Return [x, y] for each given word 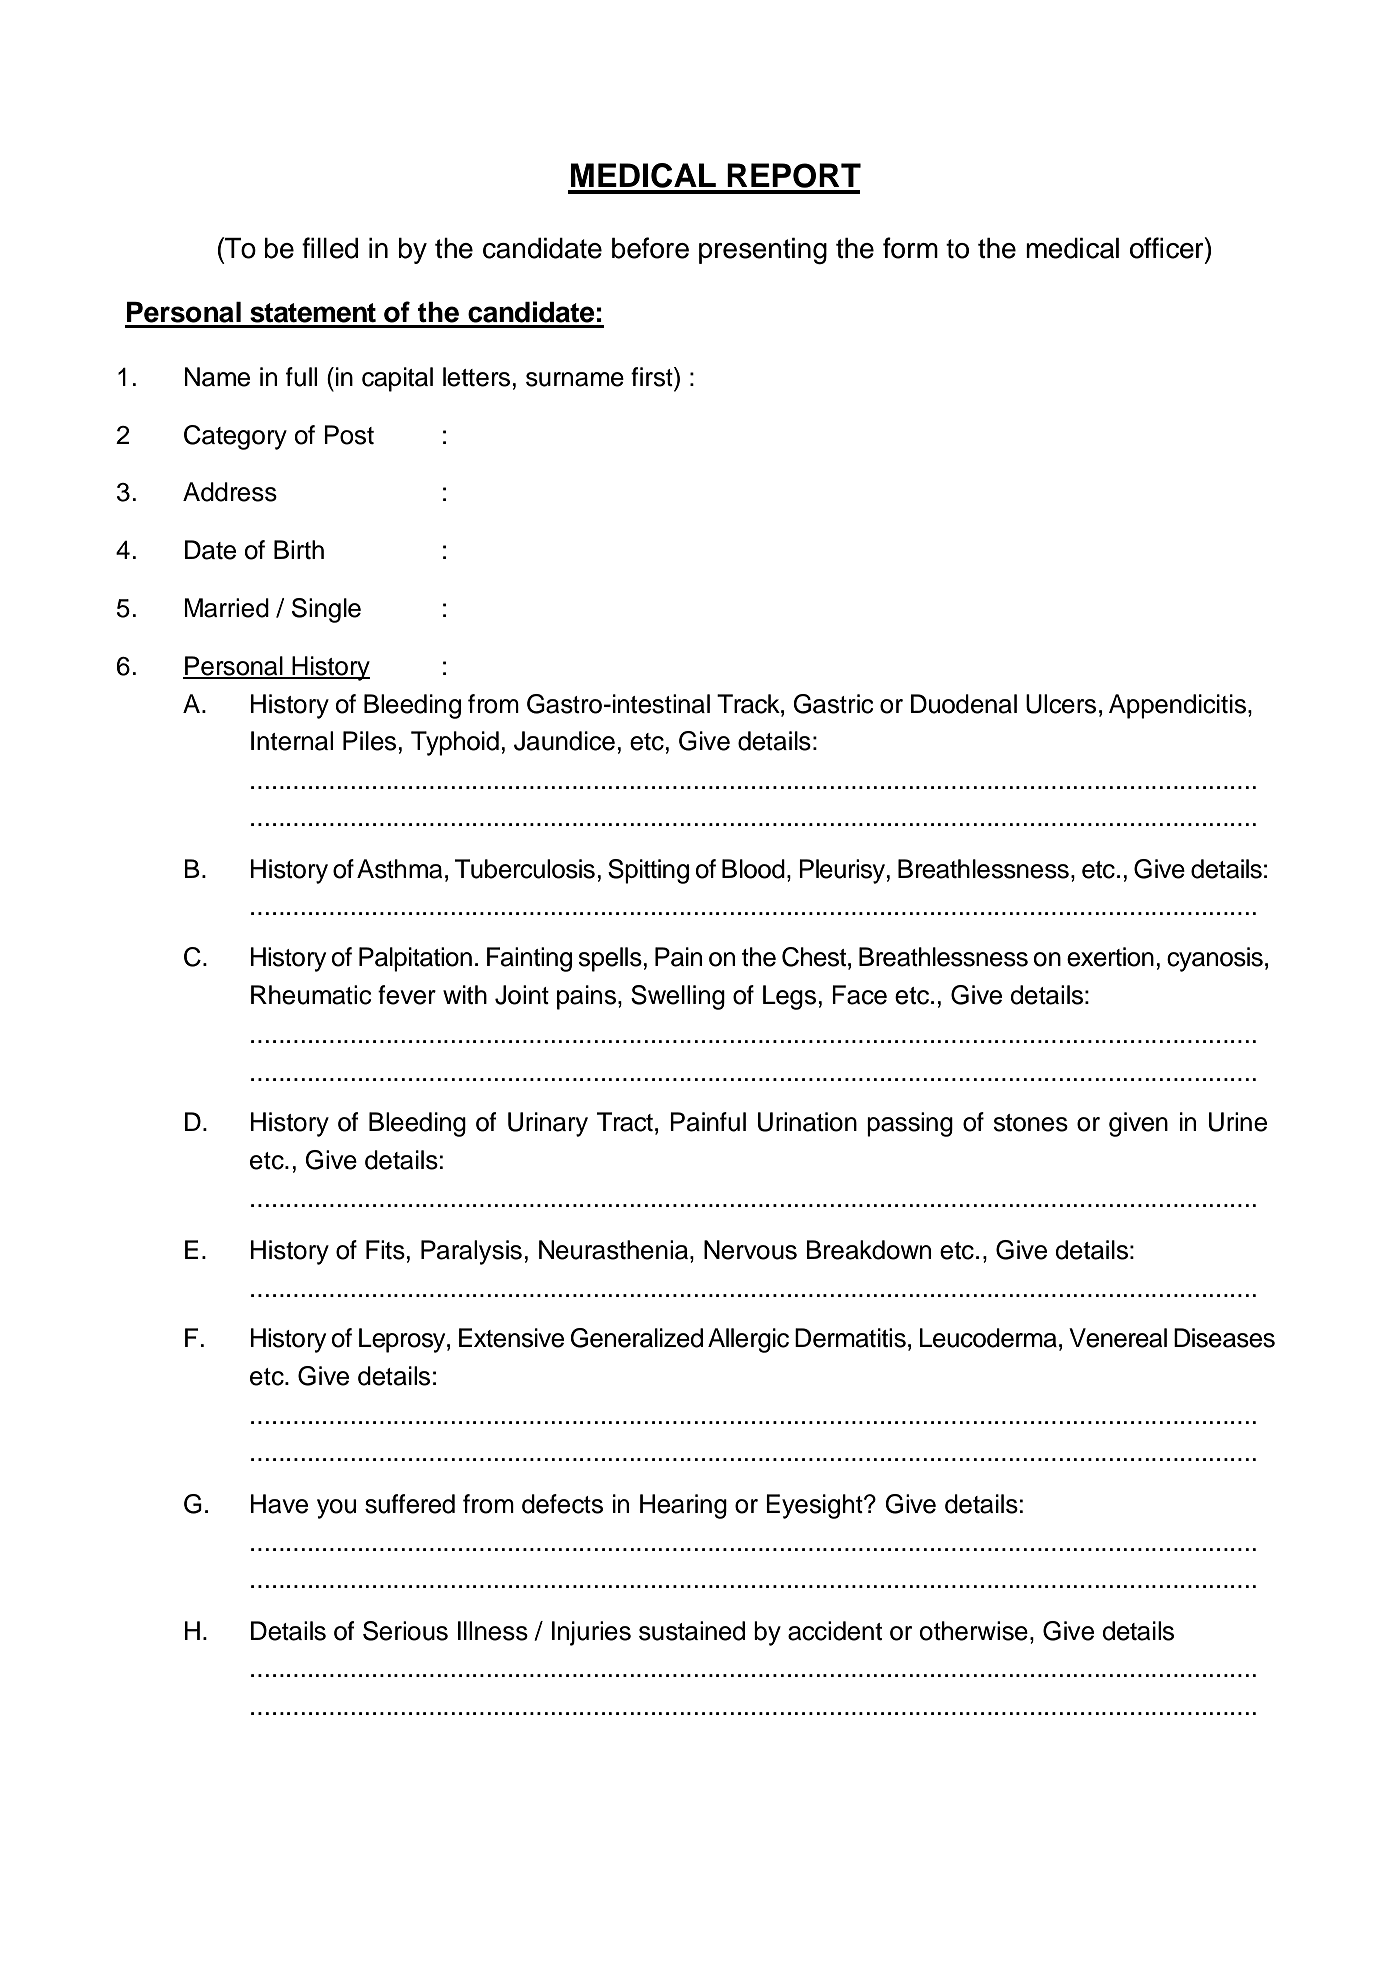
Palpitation [415, 959]
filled [330, 248]
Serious [405, 1631]
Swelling [678, 997]
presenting [763, 251]
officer [1168, 248]
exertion [1110, 957]
